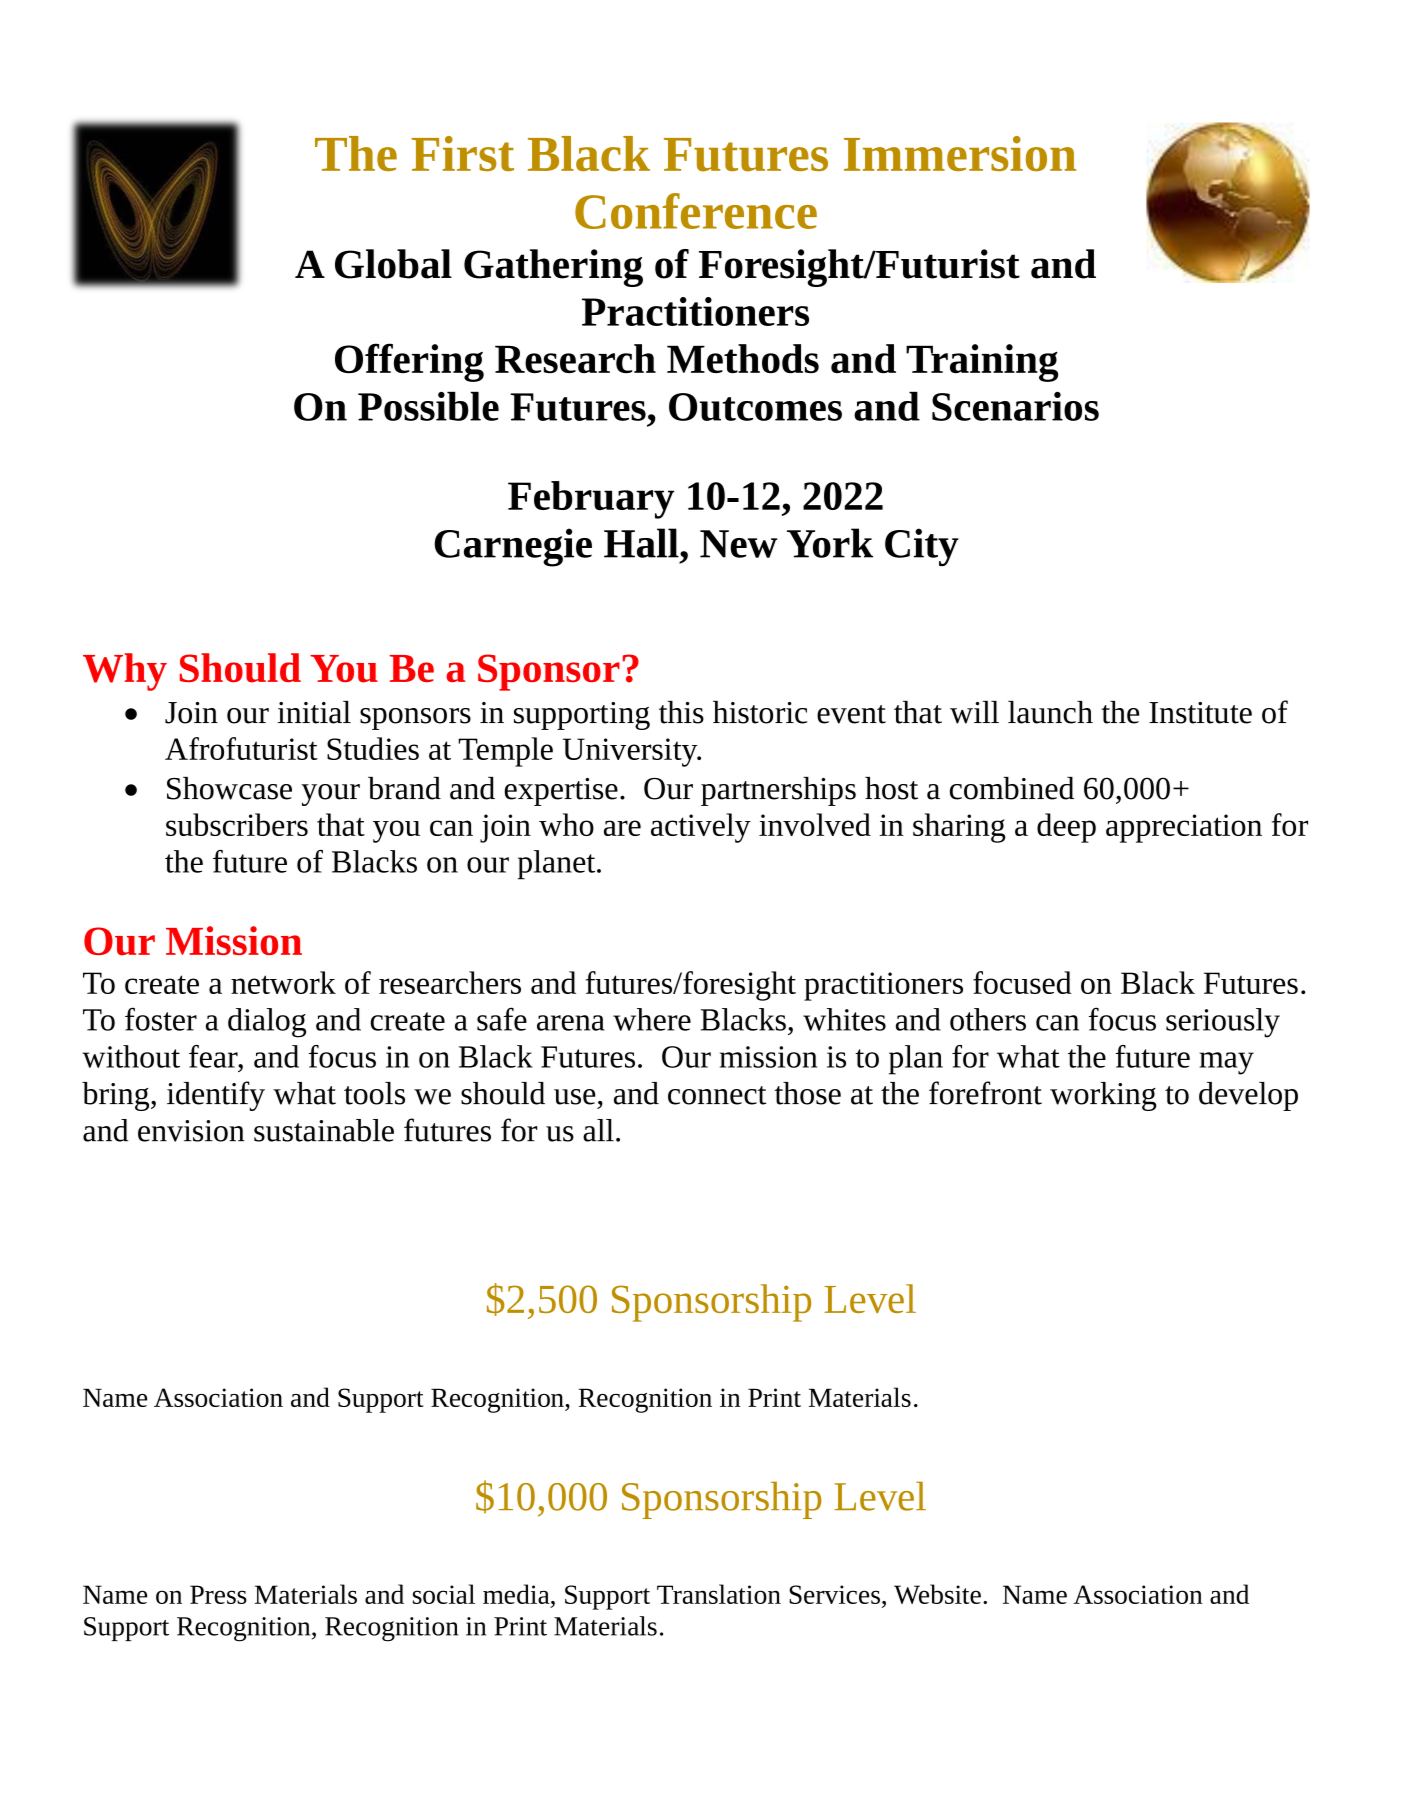  I want to click on Immersion, so click(960, 153).
